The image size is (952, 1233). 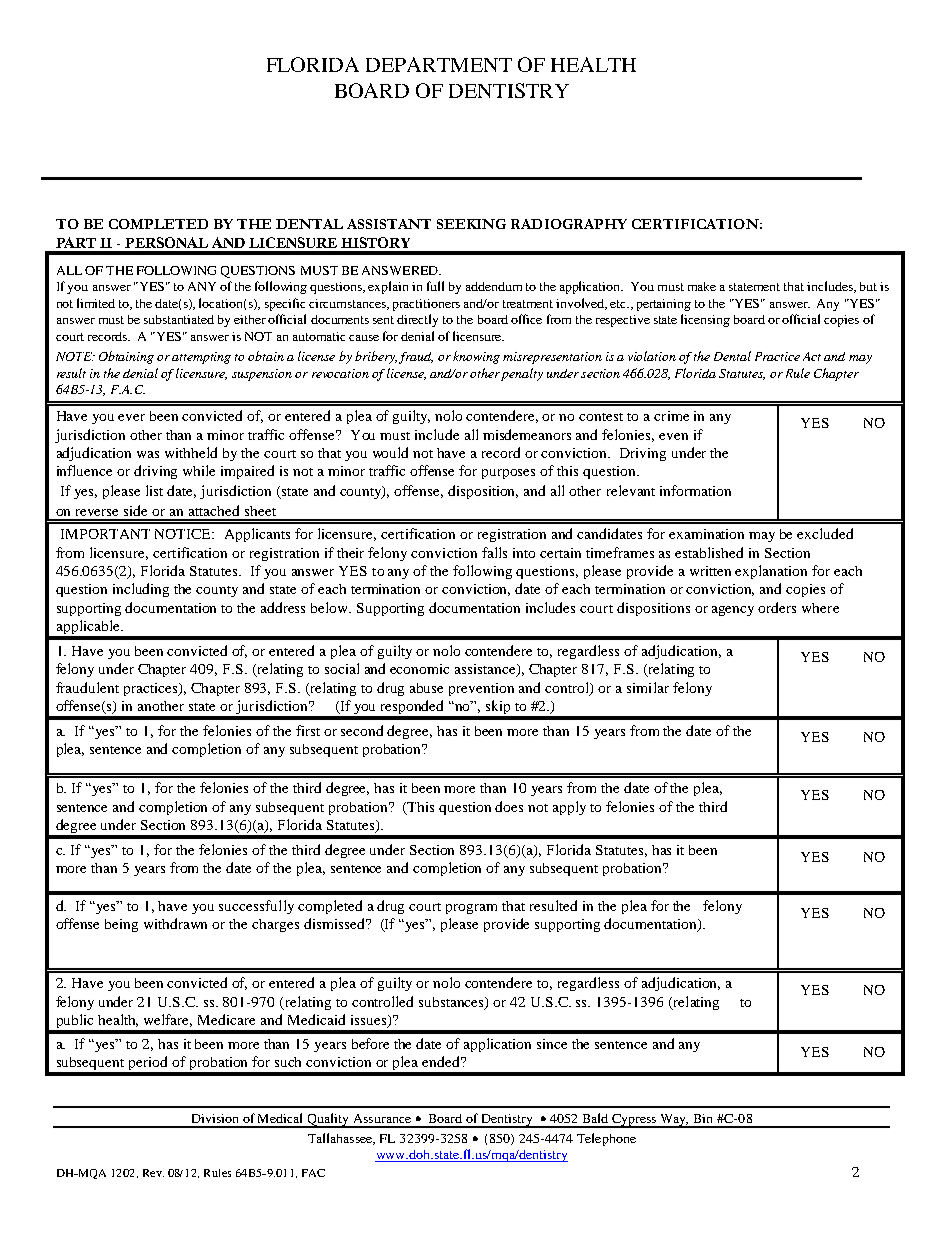 What do you see at coordinates (508, 474) in the image?
I see `purposes` at bounding box center [508, 474].
